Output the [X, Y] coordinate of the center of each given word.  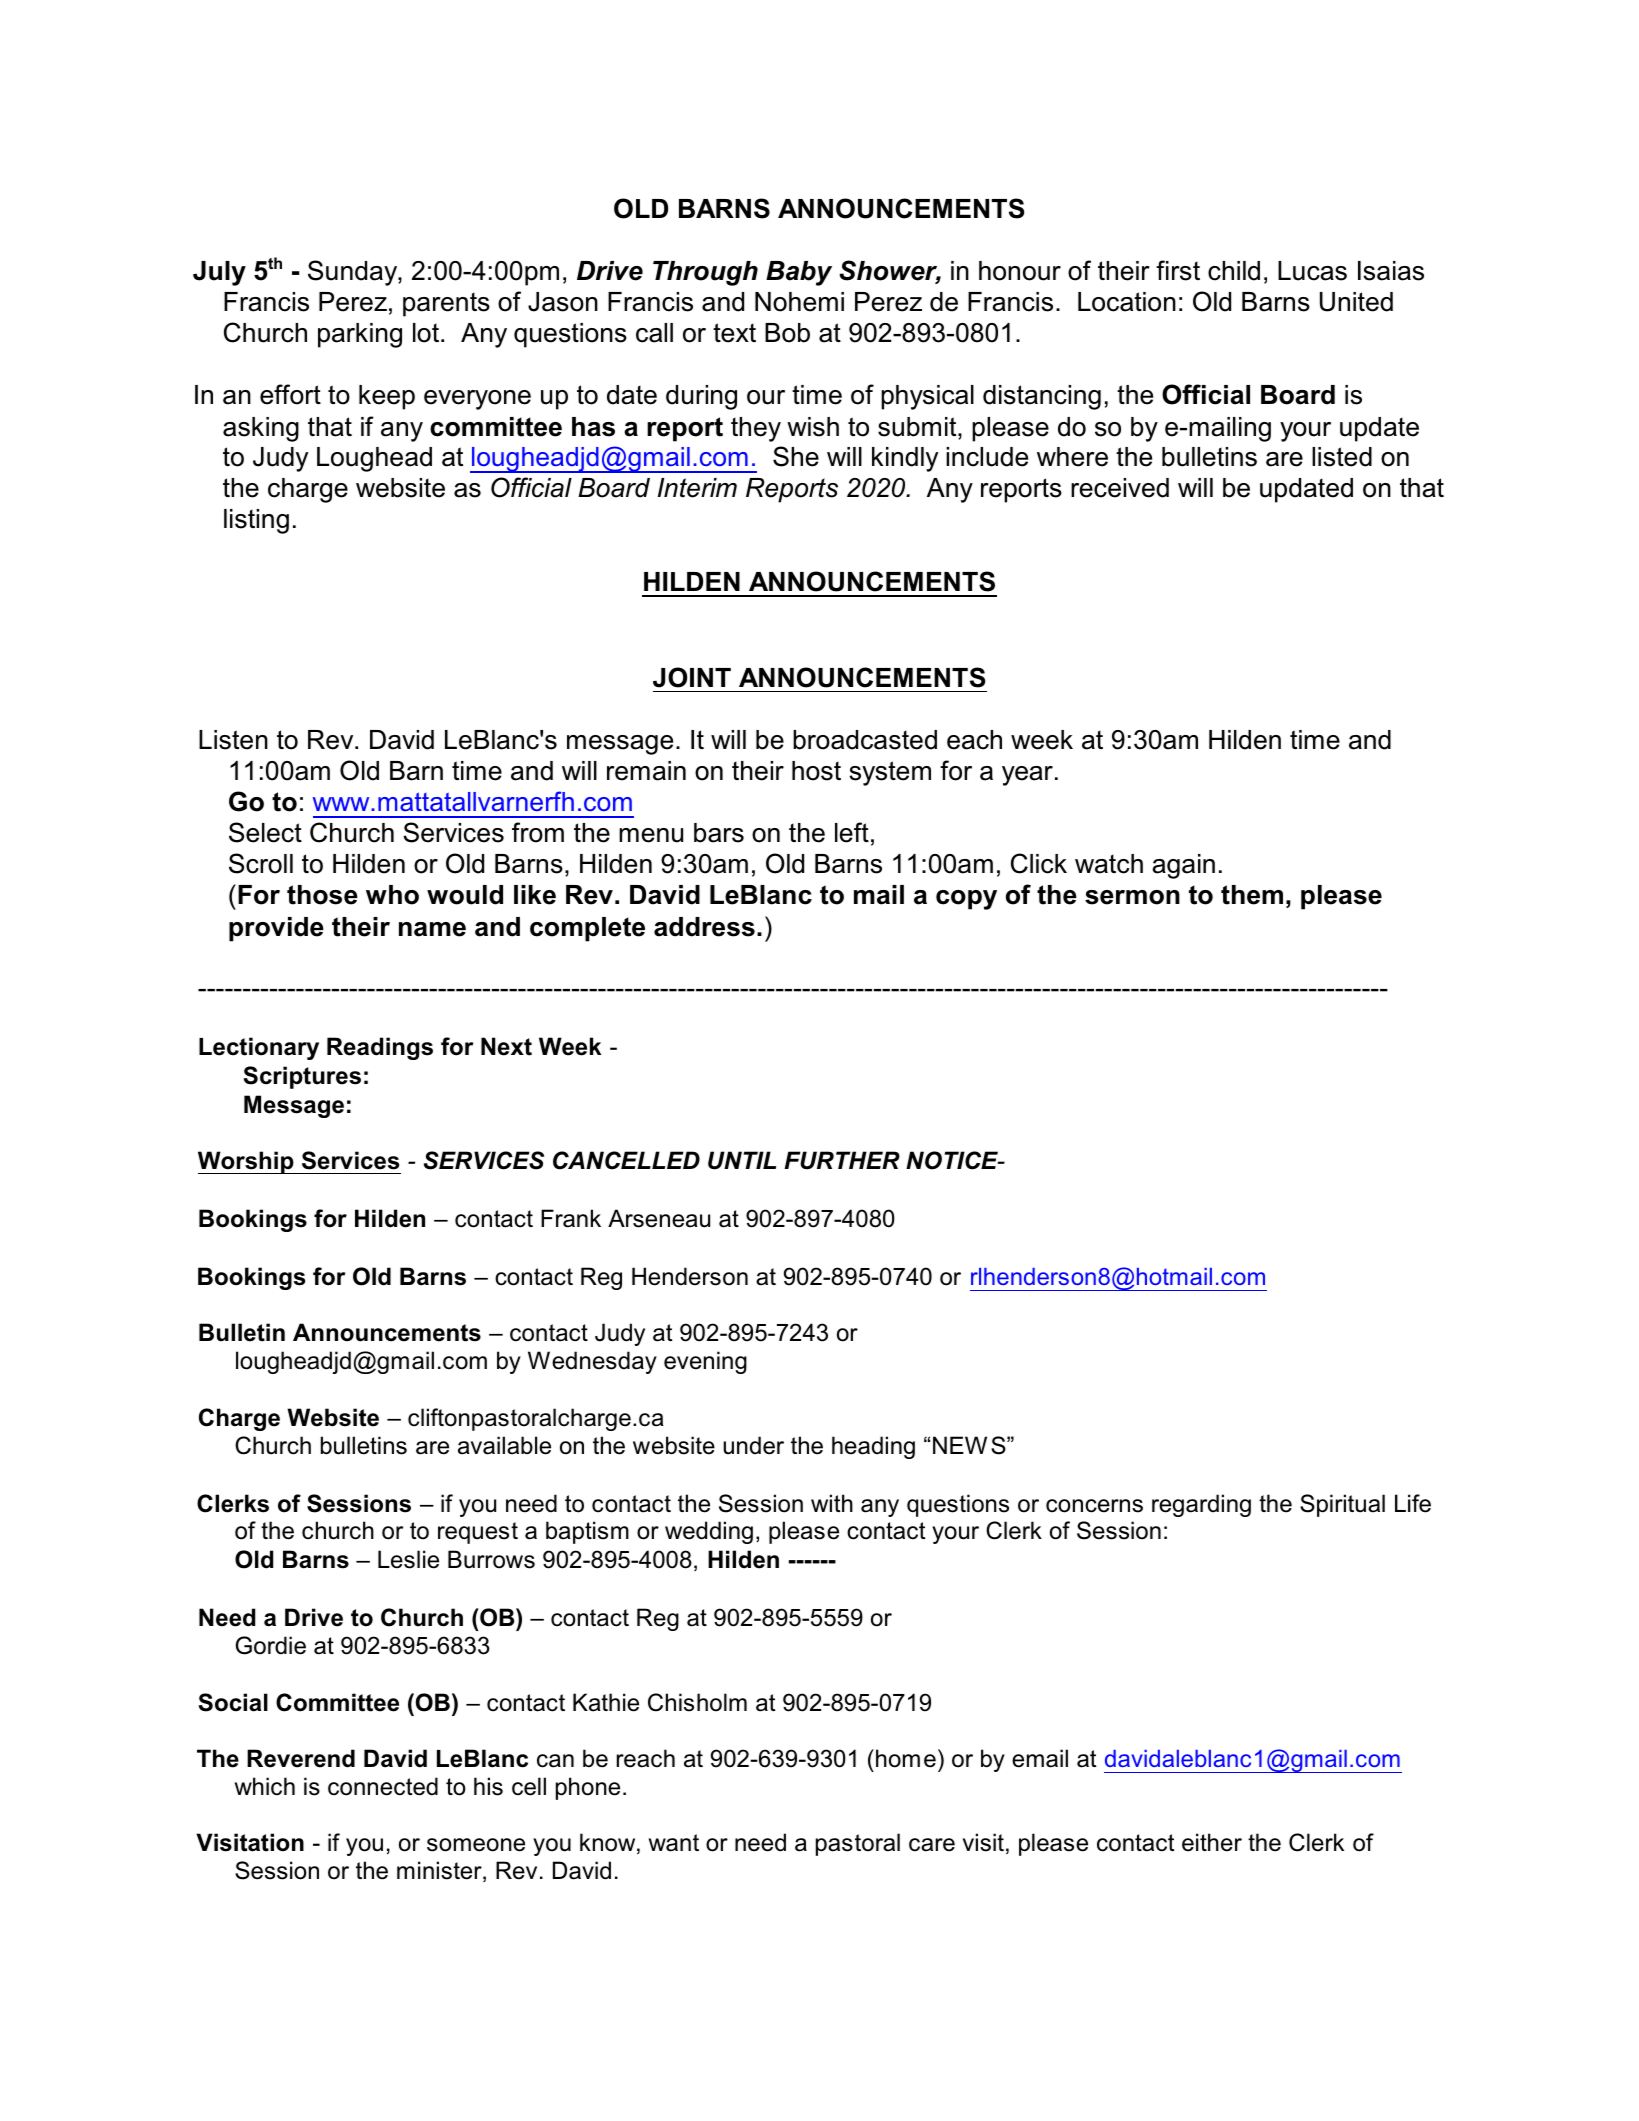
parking [360, 335]
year [1027, 776]
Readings [380, 1048]
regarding [1201, 1505]
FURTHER [842, 1160]
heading [873, 1447]
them [1252, 895]
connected [383, 1786]
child [1234, 271]
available [504, 1445]
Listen [233, 740]
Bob [787, 333]
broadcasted [865, 740]
